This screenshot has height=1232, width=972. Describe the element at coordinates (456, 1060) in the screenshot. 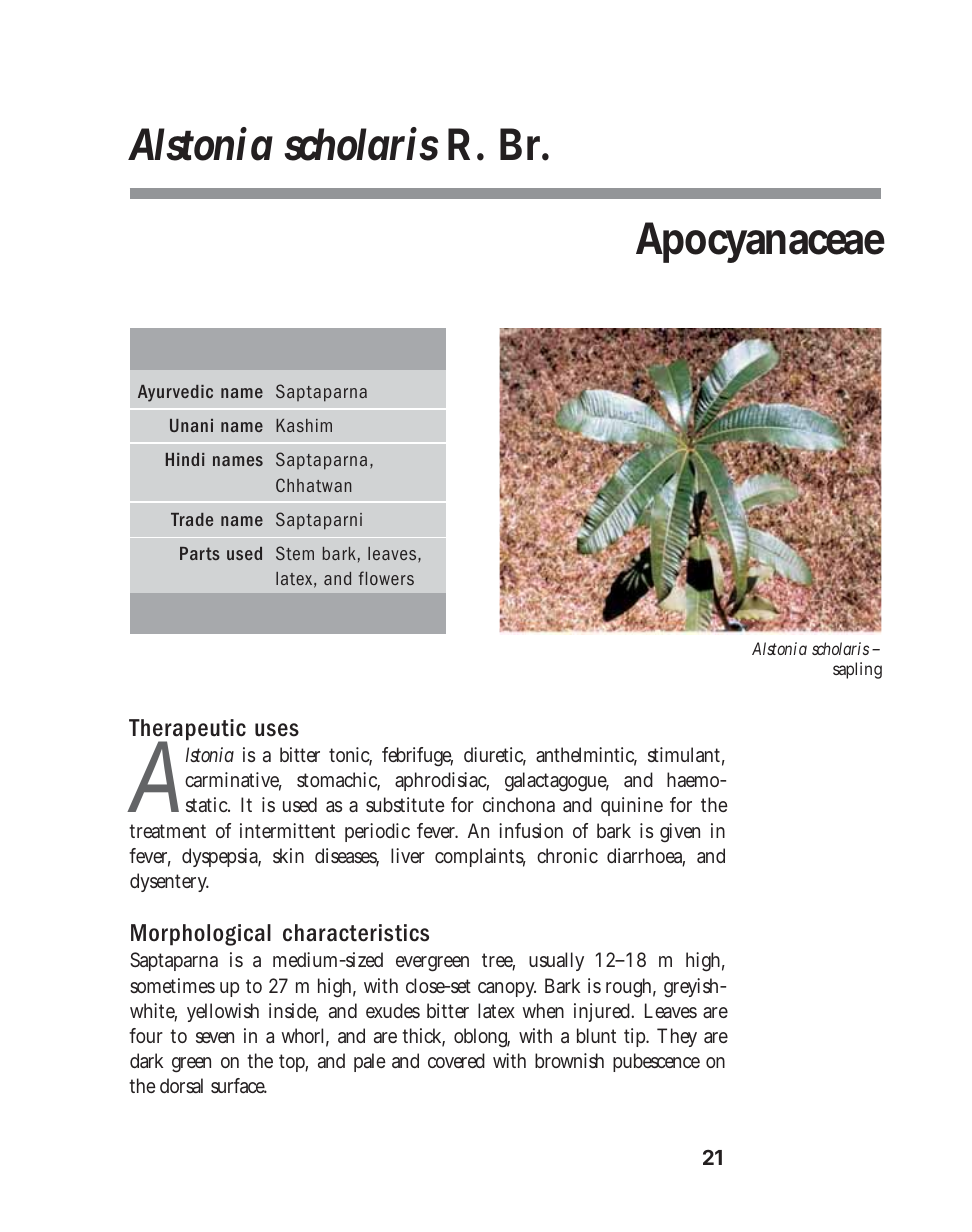

I see `covered` at that location.
